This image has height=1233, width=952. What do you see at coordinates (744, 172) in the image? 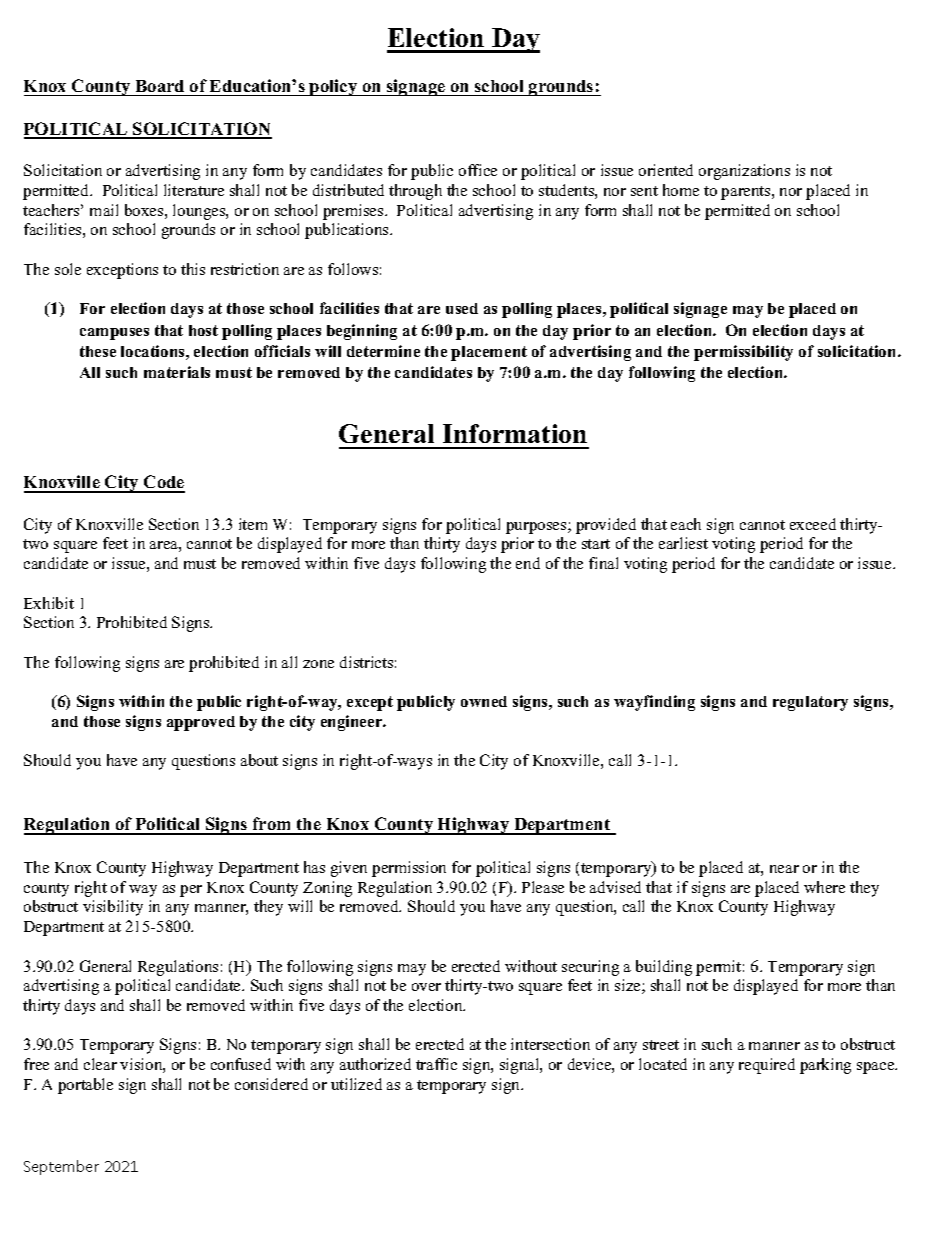
I see `organizations` at bounding box center [744, 172].
